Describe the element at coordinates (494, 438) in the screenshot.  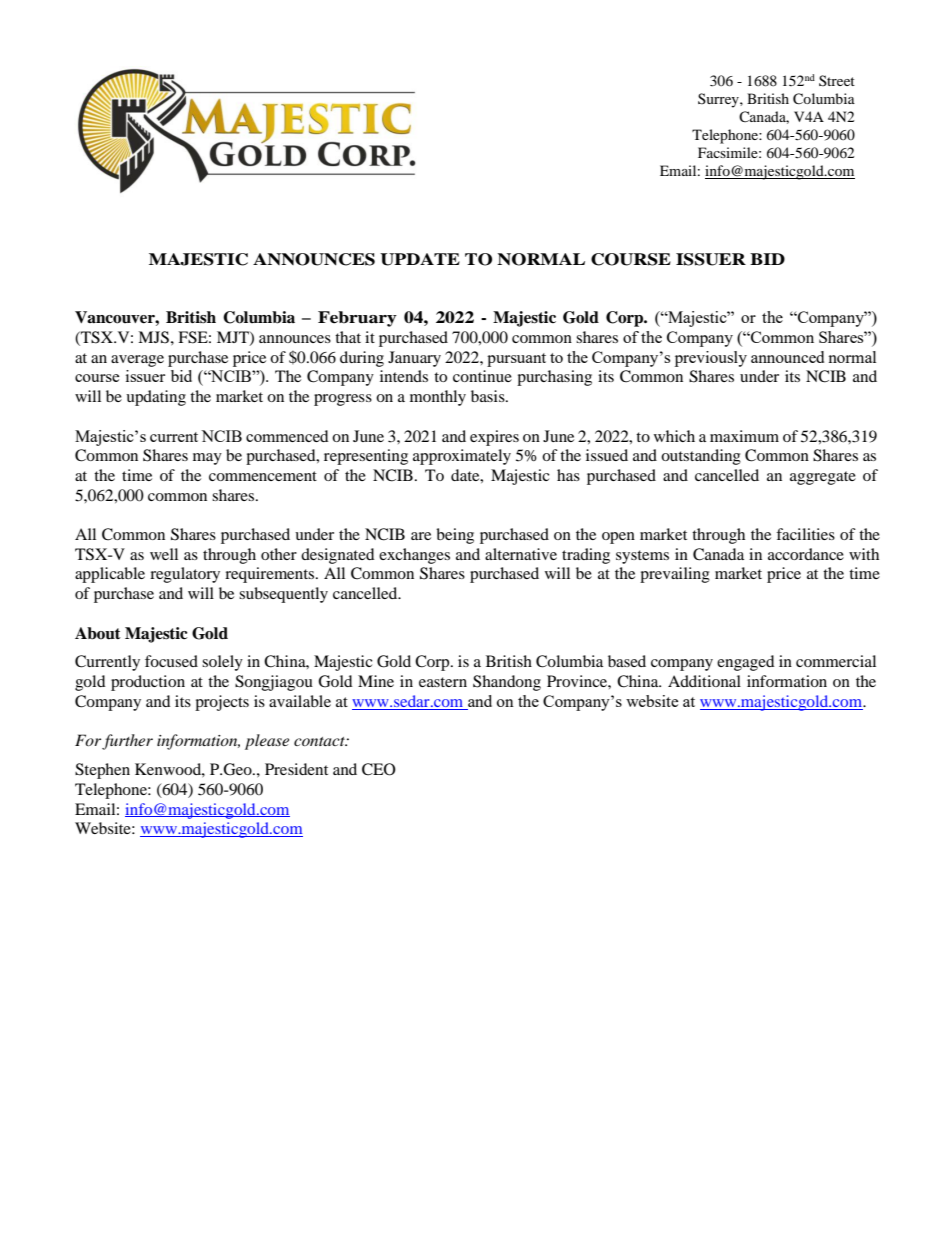
I see `expires` at that location.
